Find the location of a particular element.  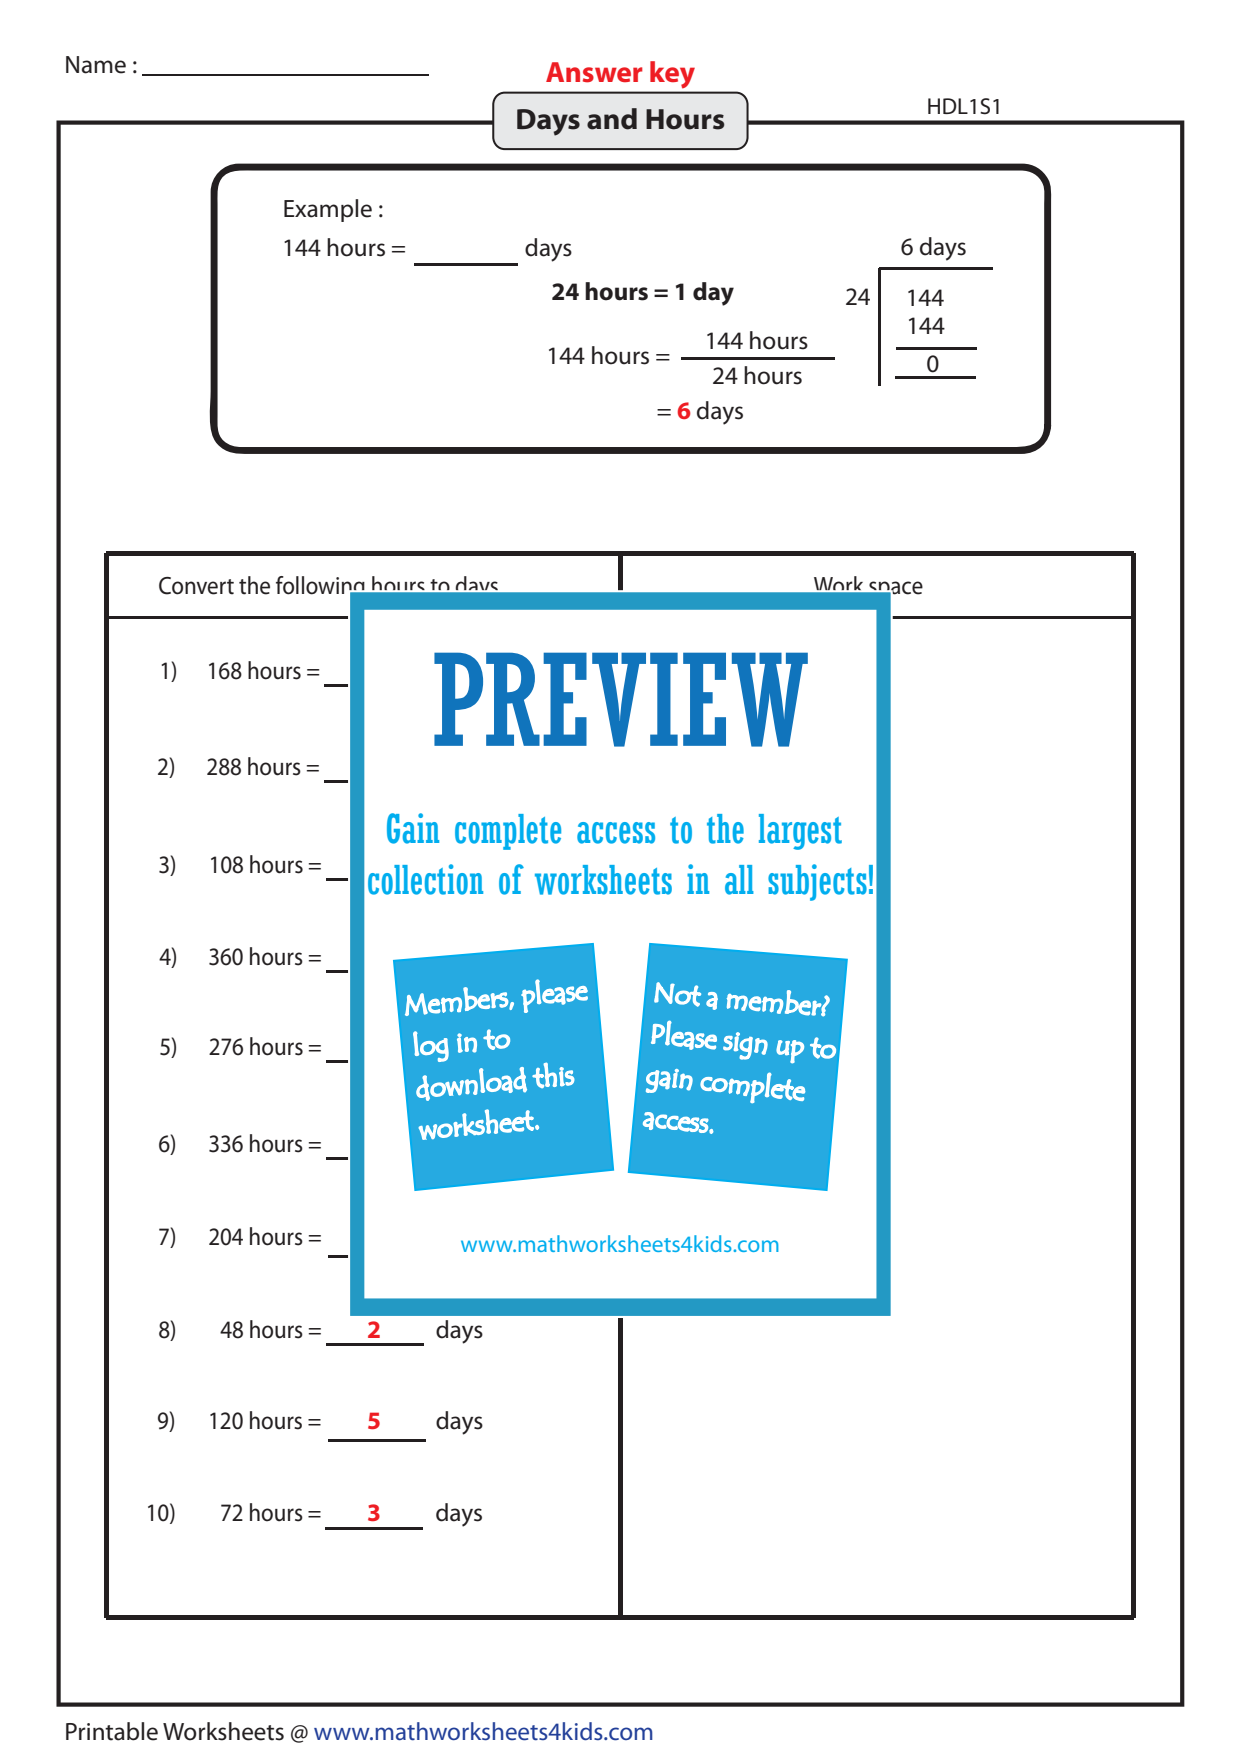

collection is located at coordinates (425, 879).
